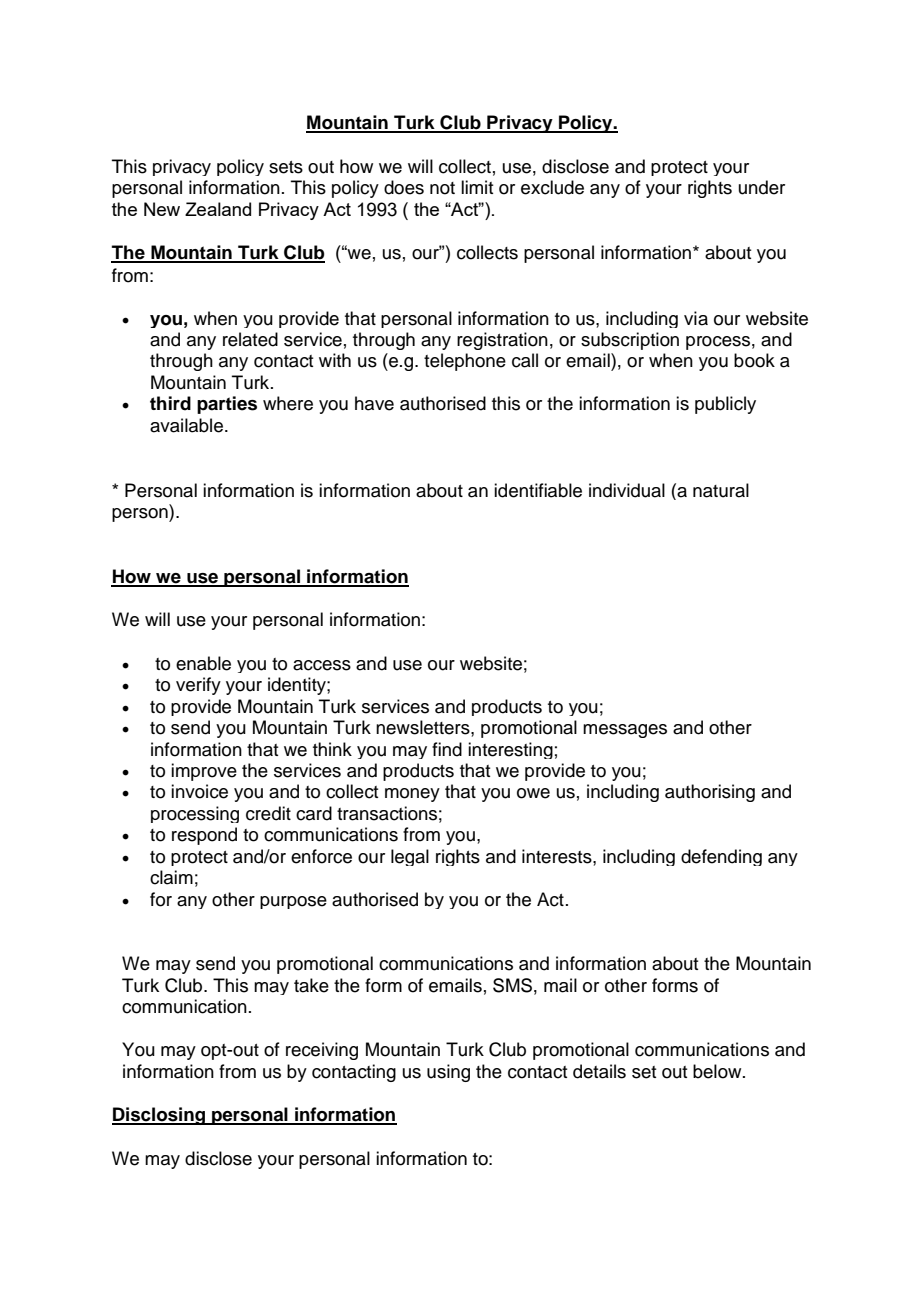 The width and height of the screenshot is (924, 1308). I want to click on under, so click(762, 187).
